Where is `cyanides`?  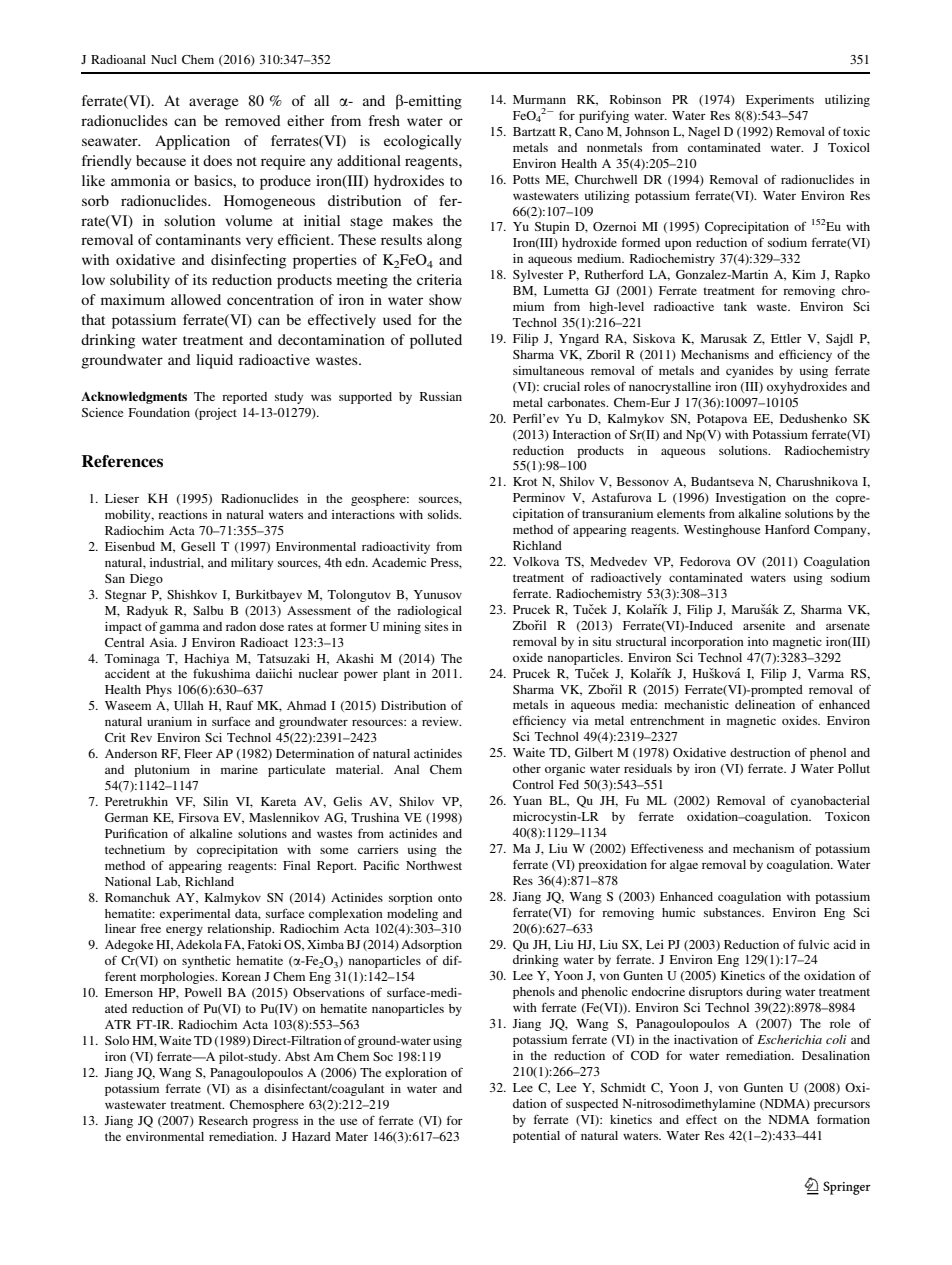 cyanides is located at coordinates (749, 372).
